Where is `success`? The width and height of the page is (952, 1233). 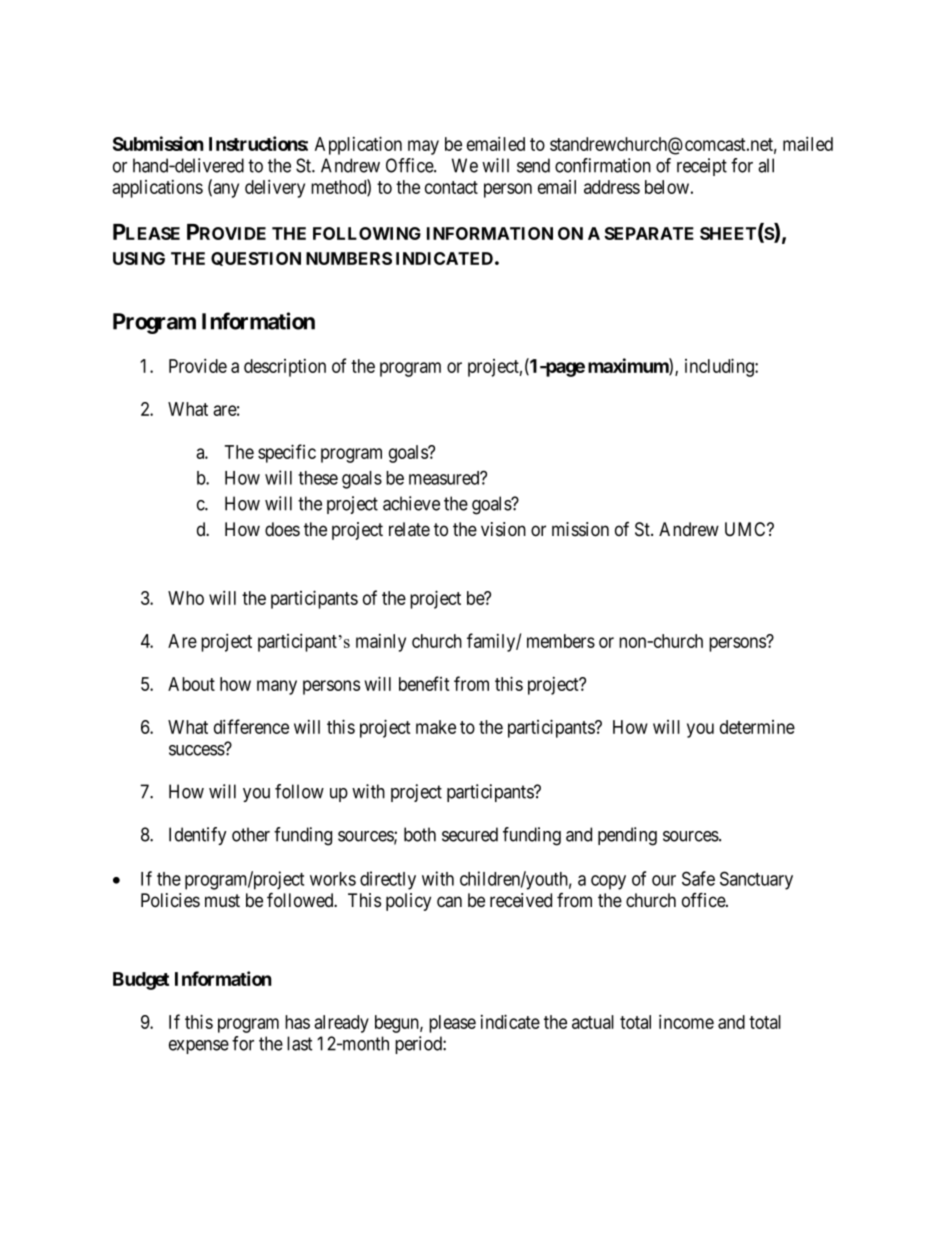 success is located at coordinates (197, 750).
